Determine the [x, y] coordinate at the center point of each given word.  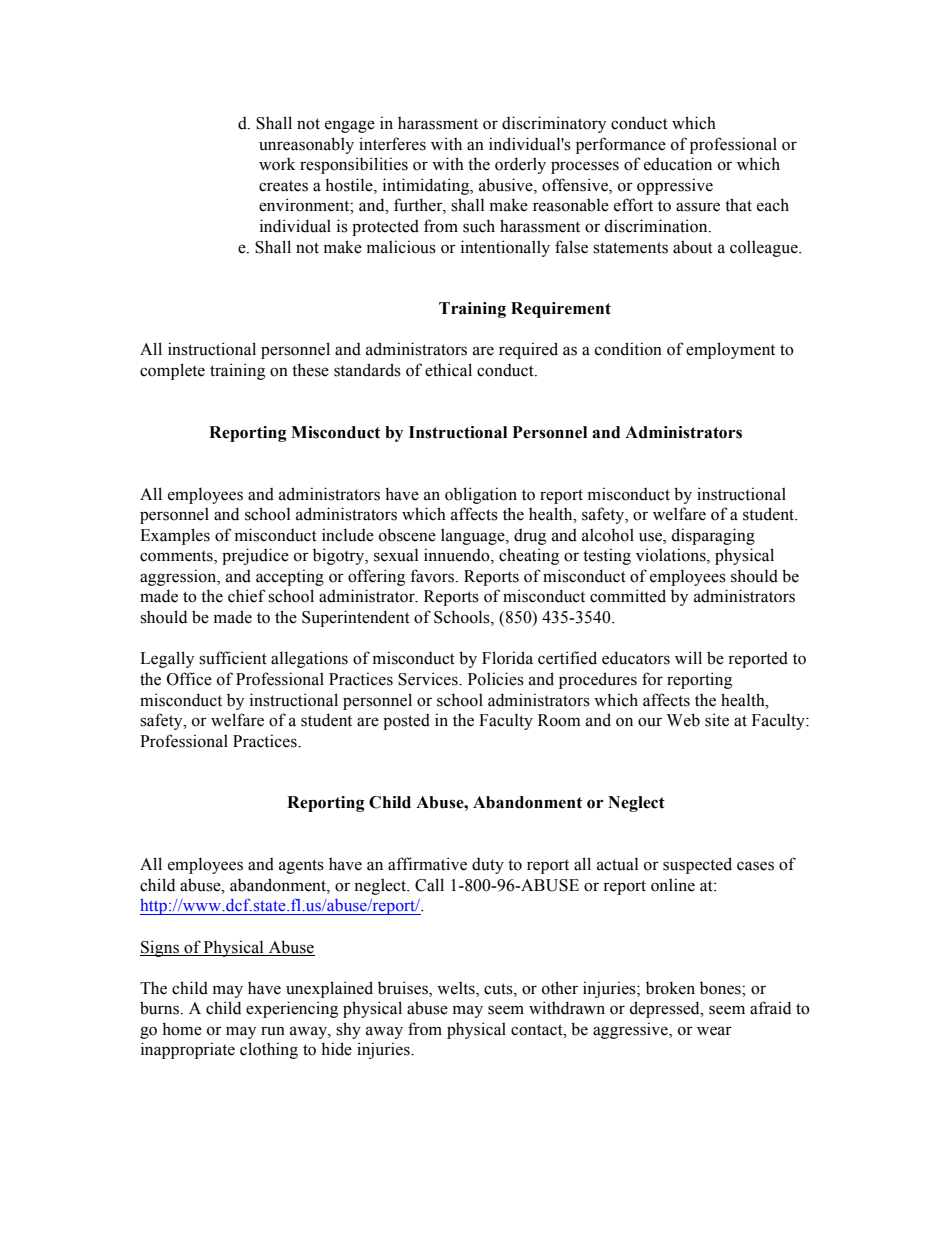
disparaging [713, 536]
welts [457, 988]
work [277, 164]
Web [683, 720]
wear [714, 1031]
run [273, 1031]
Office [189, 679]
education [678, 164]
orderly [520, 165]
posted [406, 722]
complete [172, 371]
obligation [481, 495]
